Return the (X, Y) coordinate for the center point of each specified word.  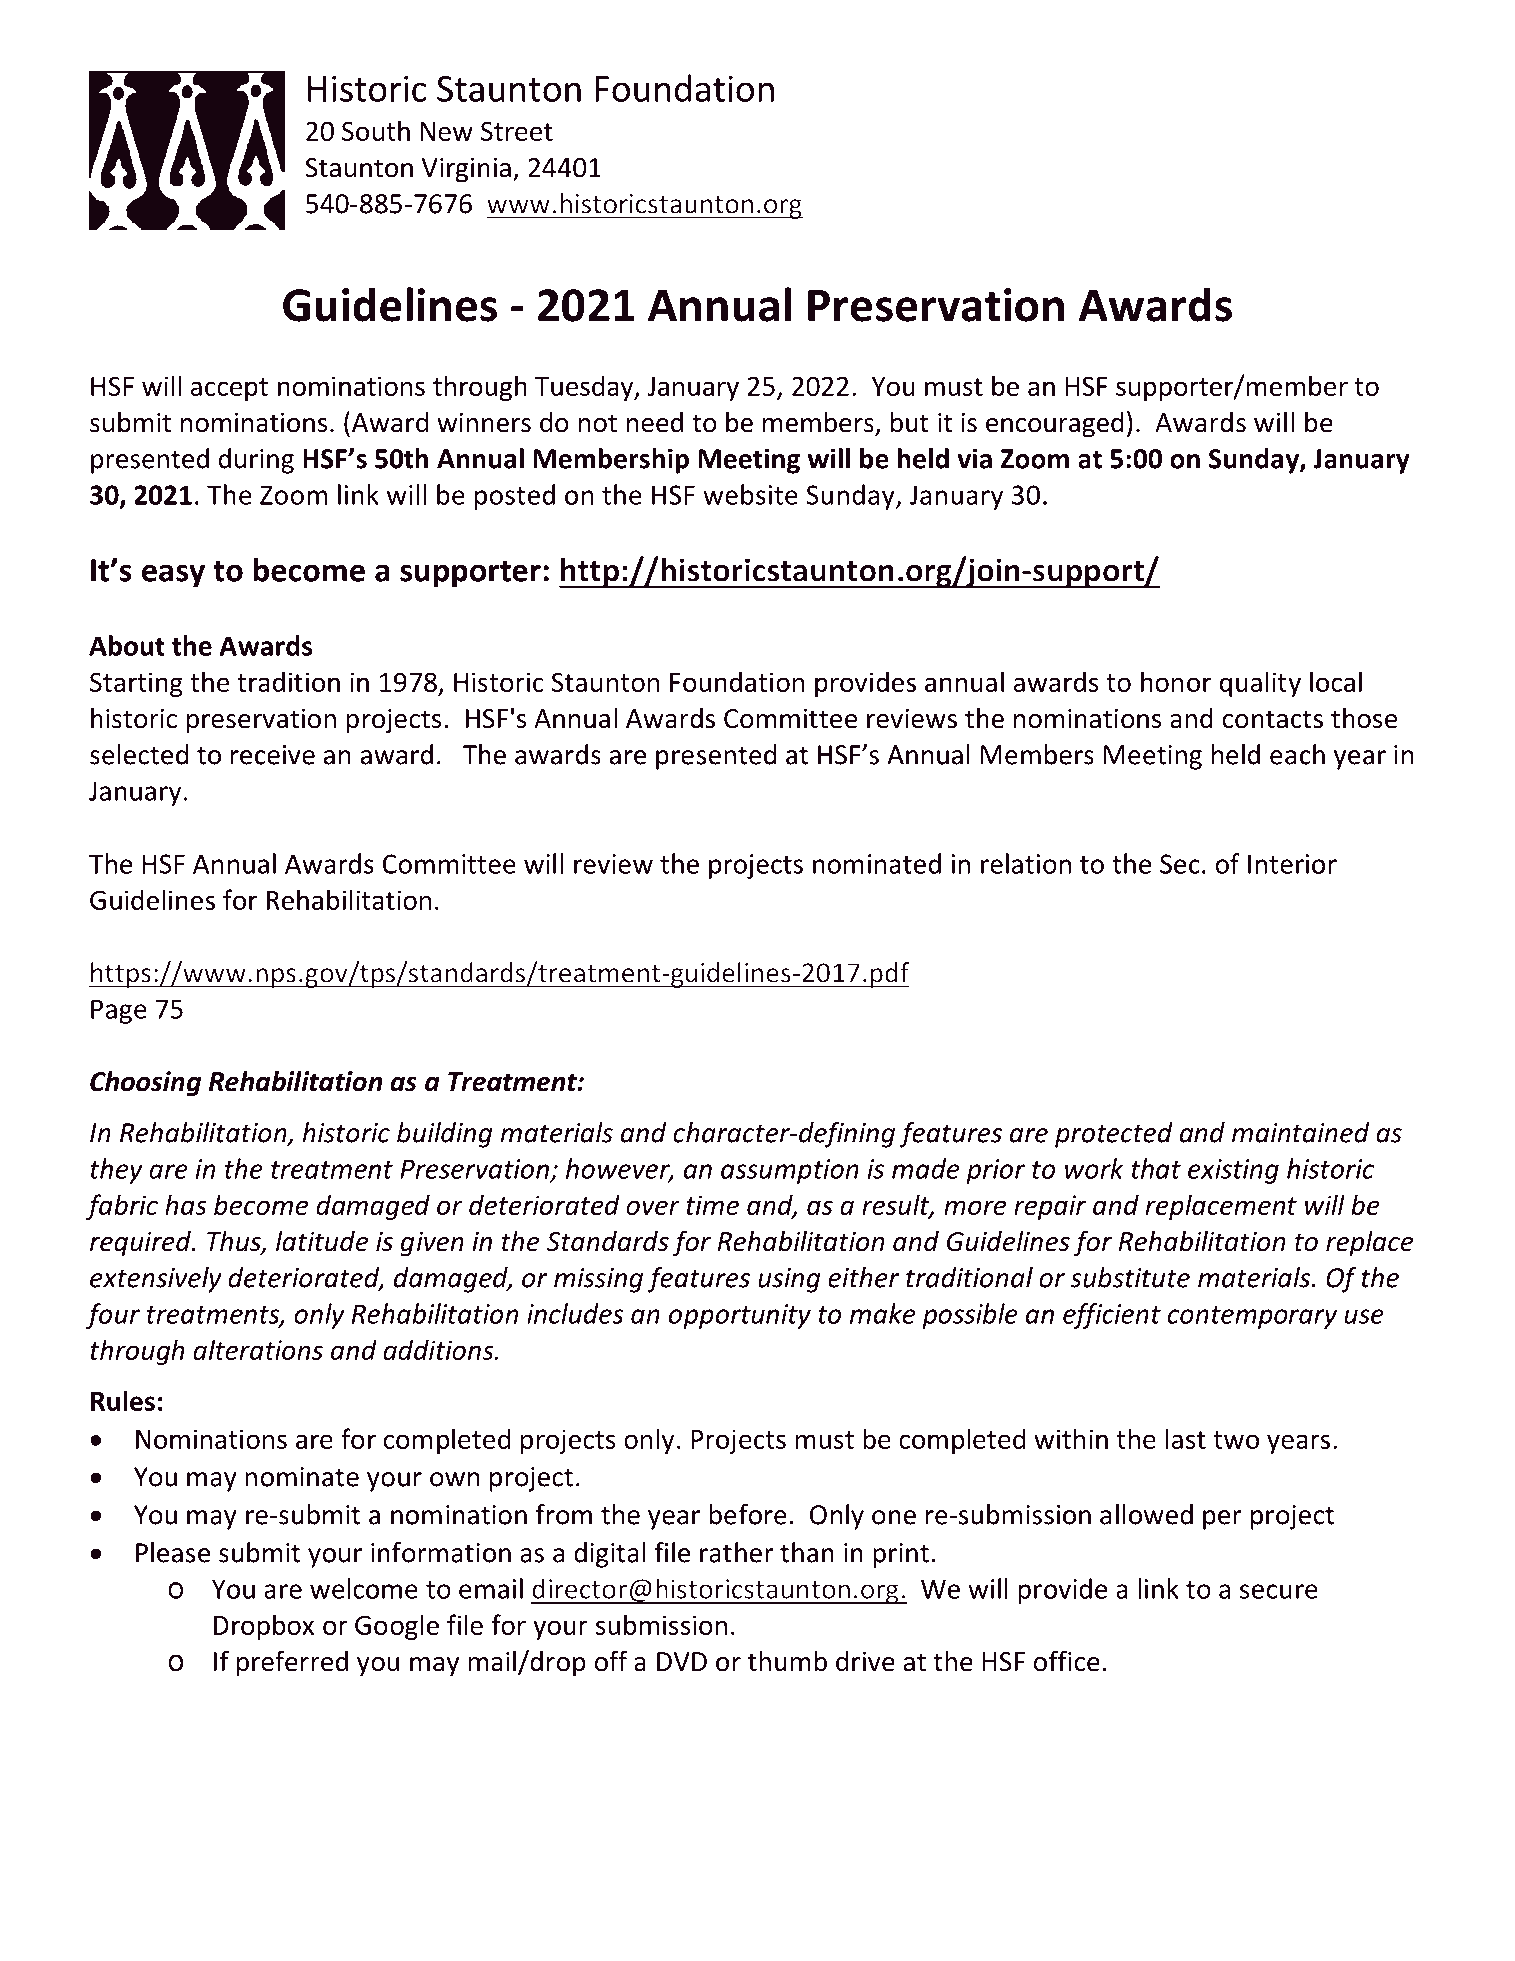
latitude (322, 1241)
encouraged (1055, 425)
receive (273, 755)
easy (173, 576)
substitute (1130, 1277)
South (376, 130)
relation (1026, 863)
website (750, 494)
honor (1176, 681)
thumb (787, 1661)
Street (517, 131)
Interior (1292, 864)
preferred (292, 1663)
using (789, 1280)
